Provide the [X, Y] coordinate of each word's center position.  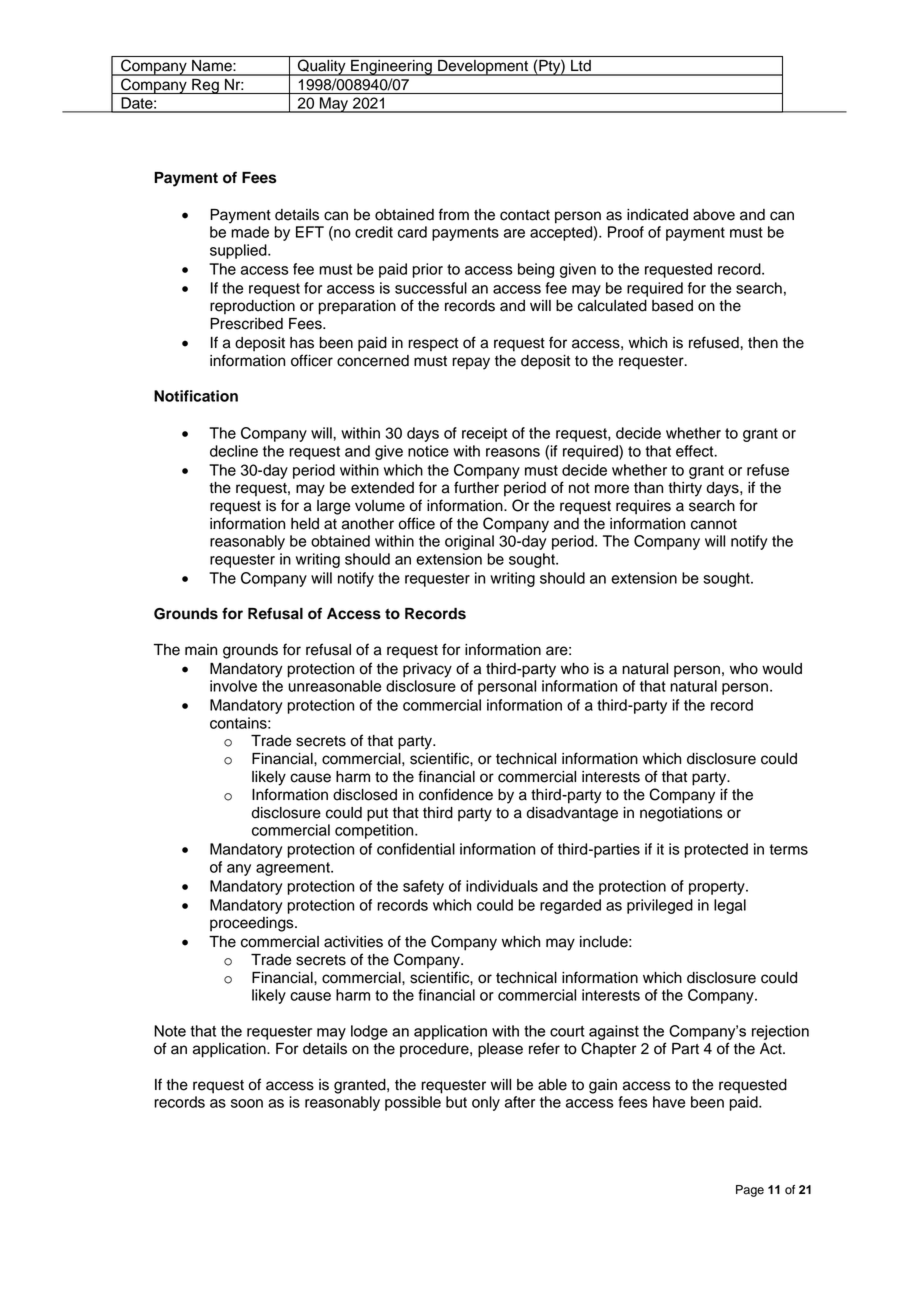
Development [483, 68]
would [782, 669]
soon [247, 1103]
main [201, 650]
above [714, 215]
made [250, 232]
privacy [427, 670]
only [486, 1103]
